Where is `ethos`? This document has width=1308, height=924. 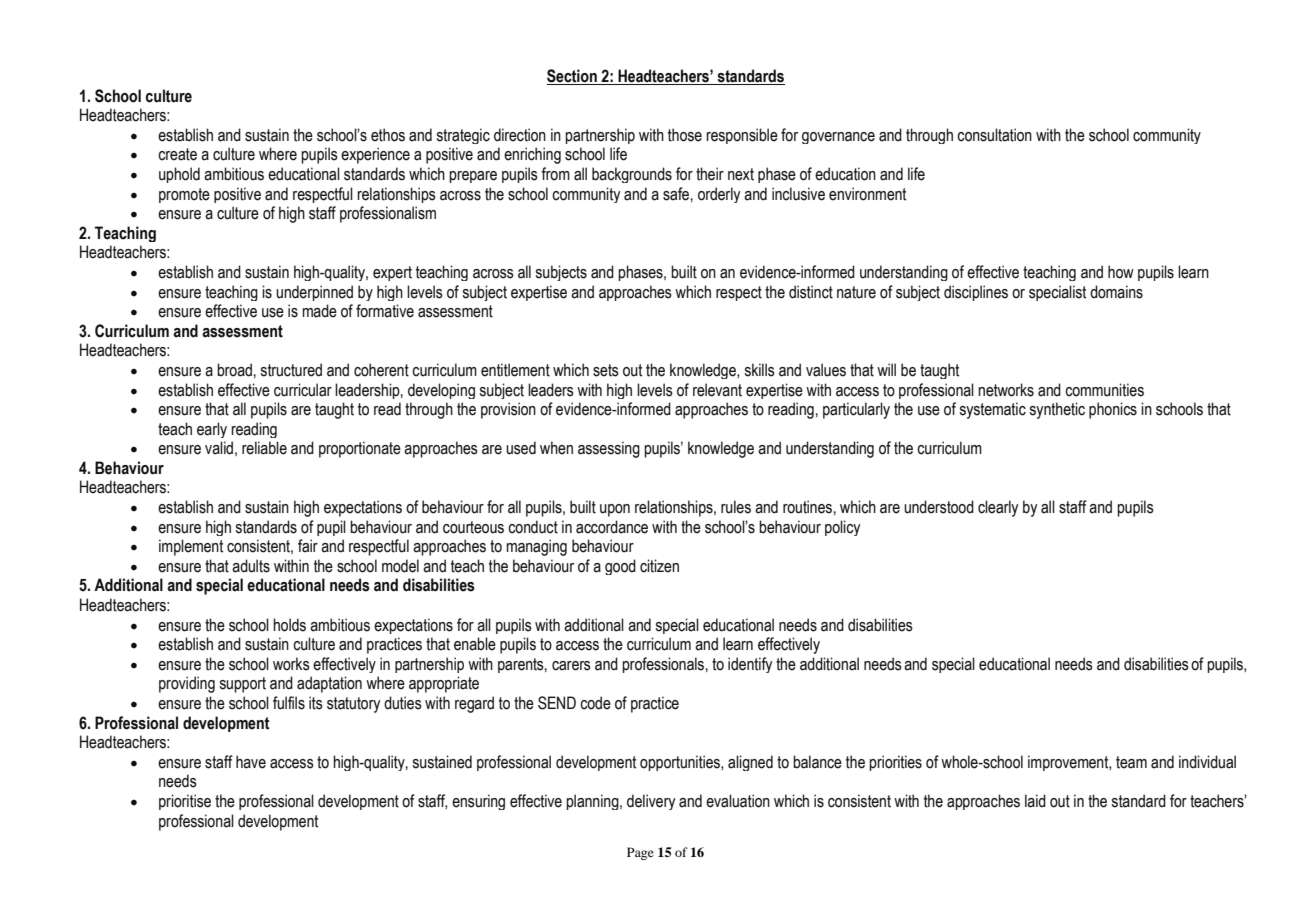 ethos is located at coordinates (388, 135).
